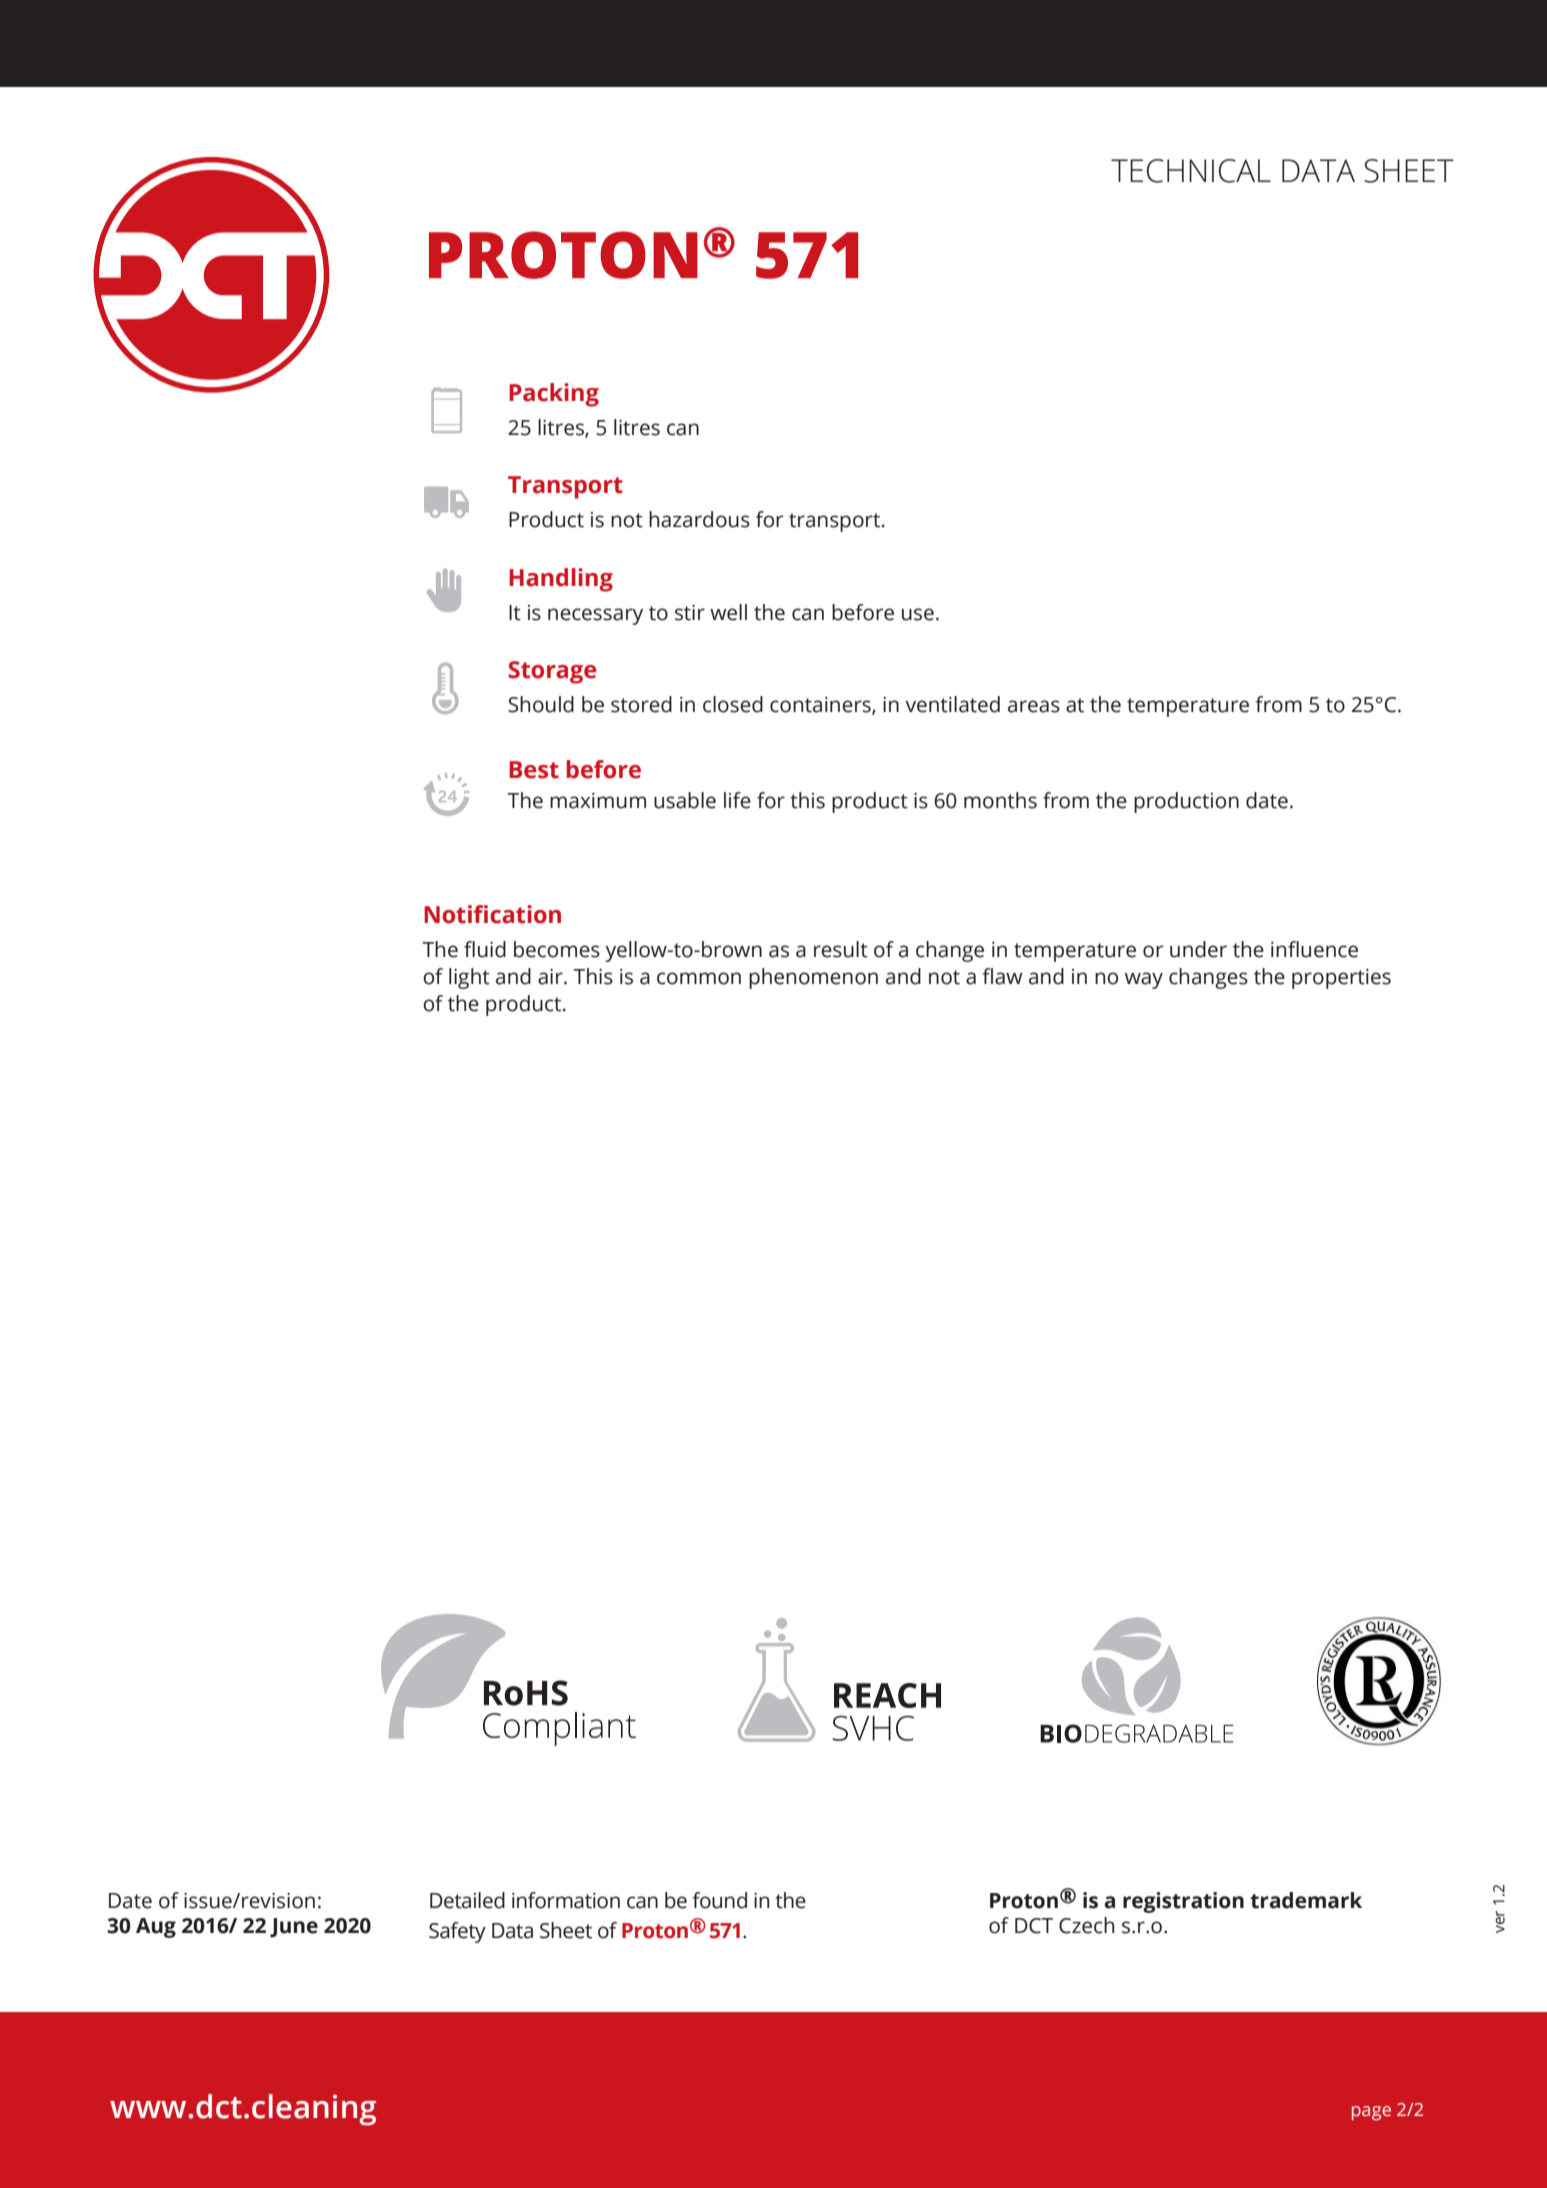 This document has width=1547, height=2188. Describe the element at coordinates (1198, 949) in the document. I see `under` at that location.
